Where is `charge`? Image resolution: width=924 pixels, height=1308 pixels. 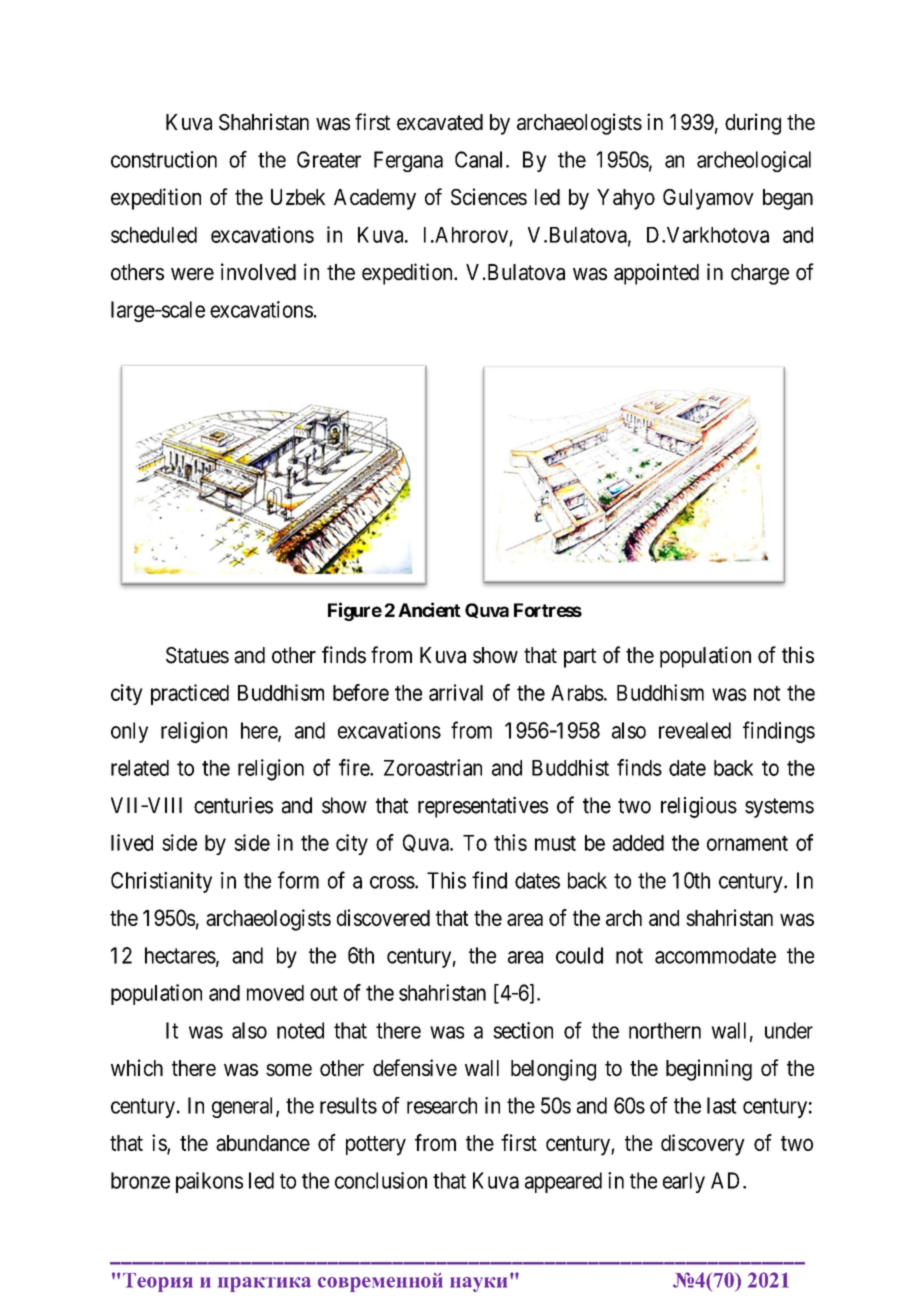
charge is located at coordinates (760, 274).
